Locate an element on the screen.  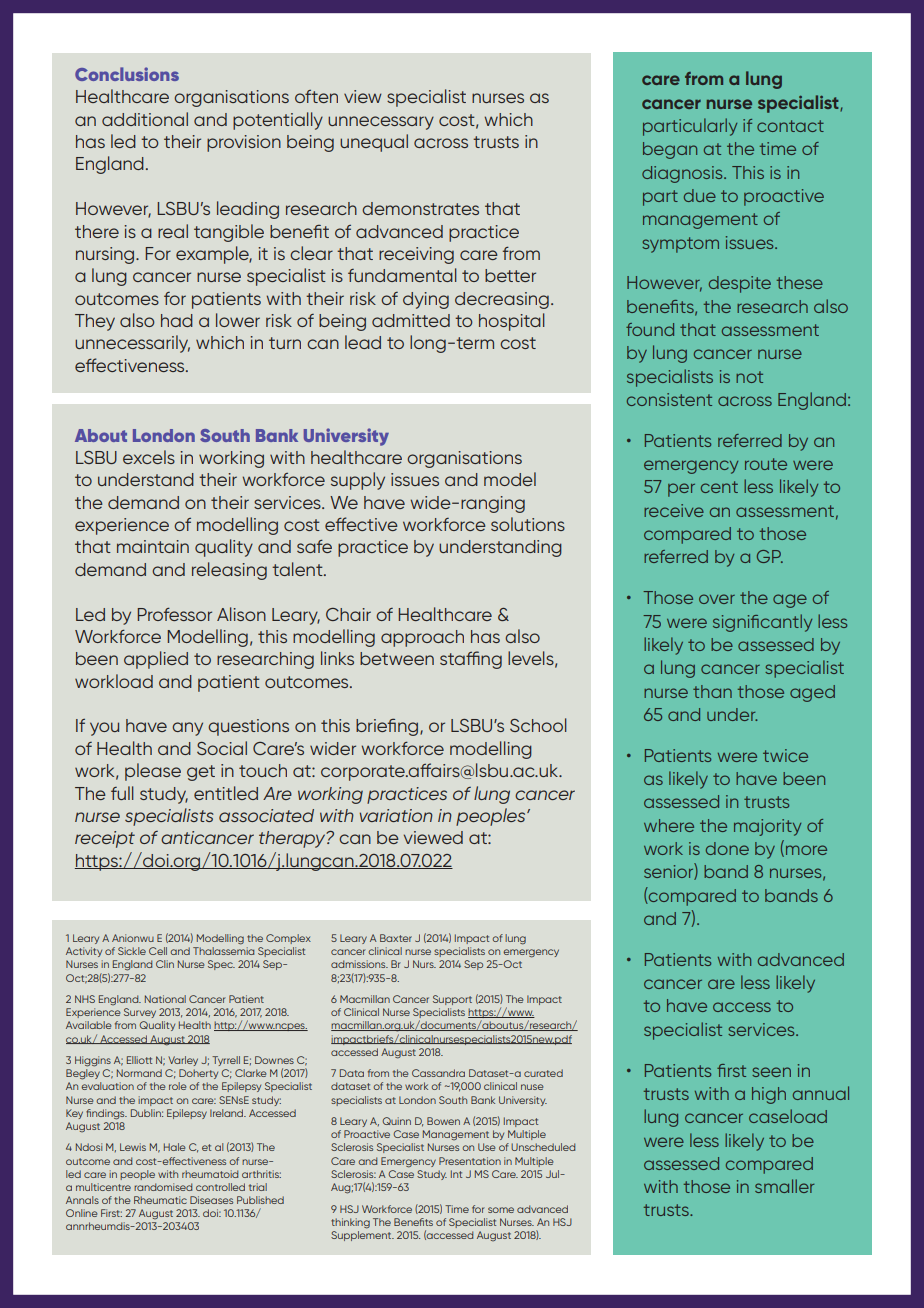
supply is located at coordinates (358, 481).
